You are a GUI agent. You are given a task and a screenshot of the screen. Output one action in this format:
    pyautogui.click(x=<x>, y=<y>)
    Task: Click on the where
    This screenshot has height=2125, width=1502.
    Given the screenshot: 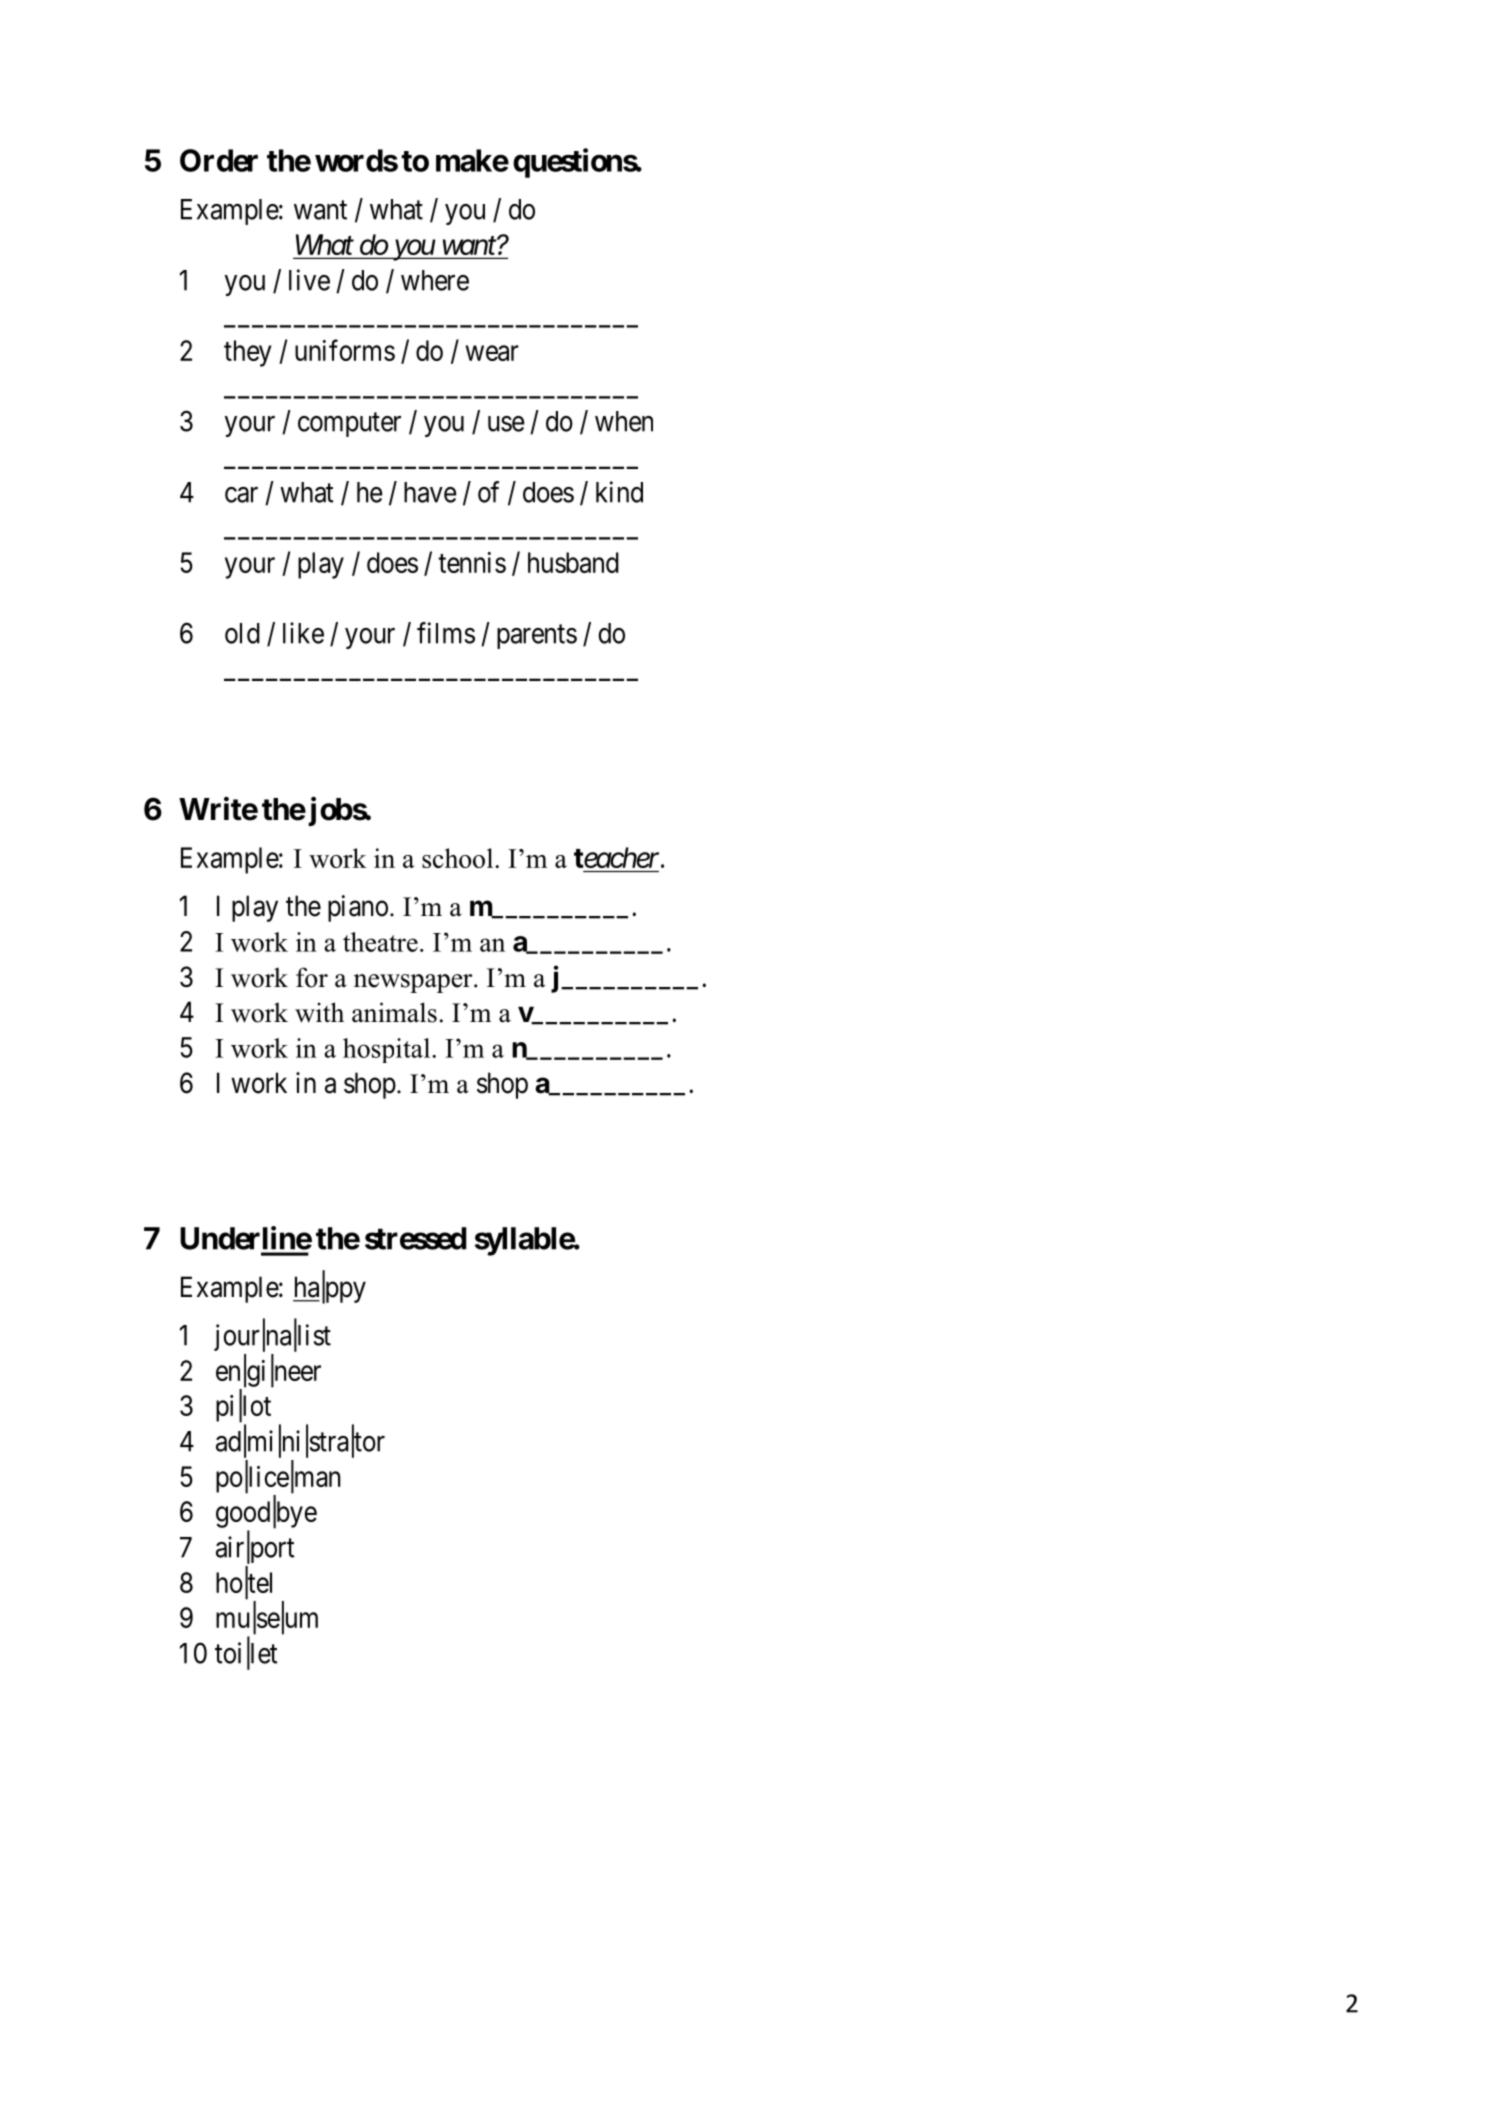 What is the action you would take?
    pyautogui.click(x=435, y=280)
